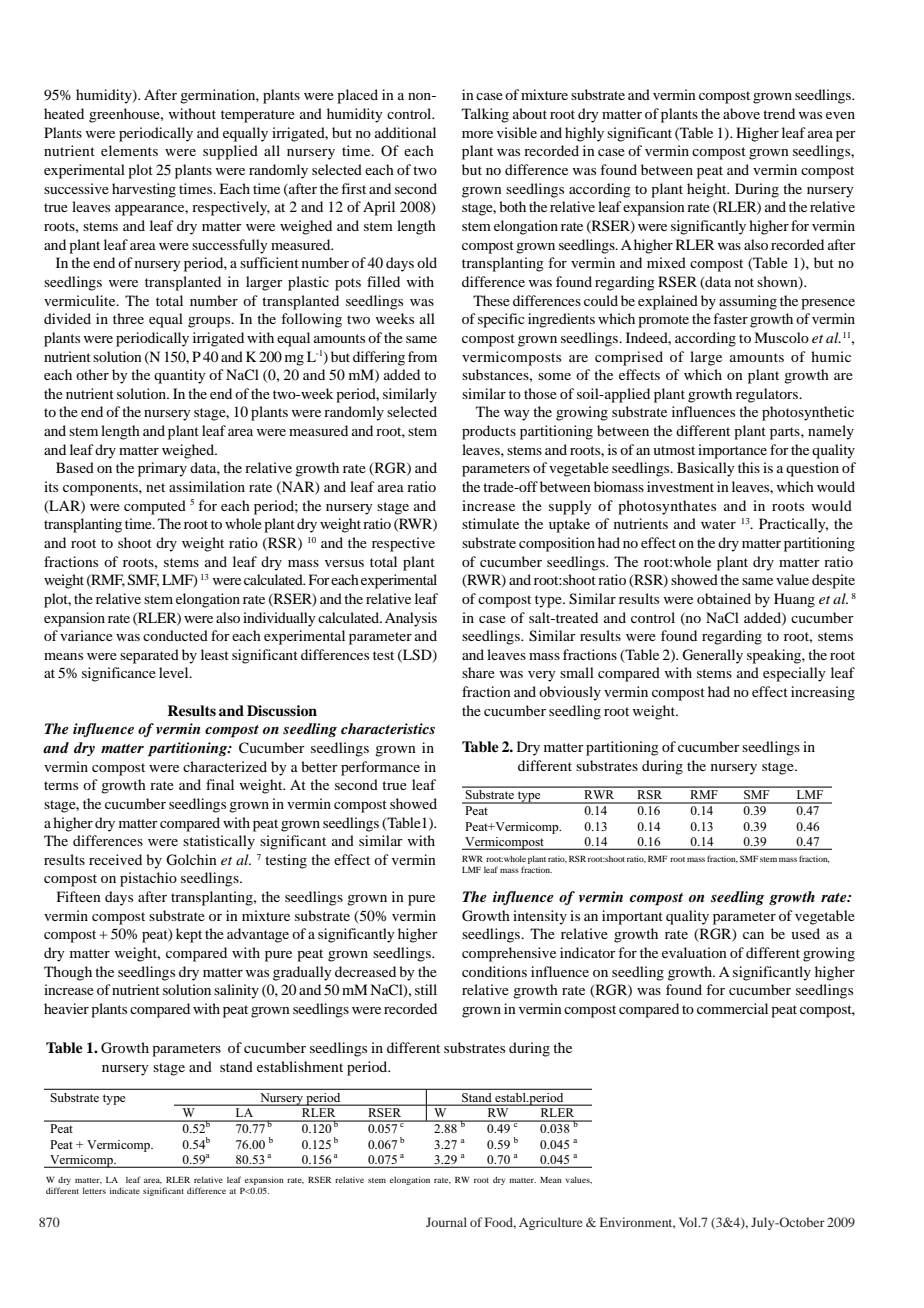  I want to click on Generally, so click(712, 656).
